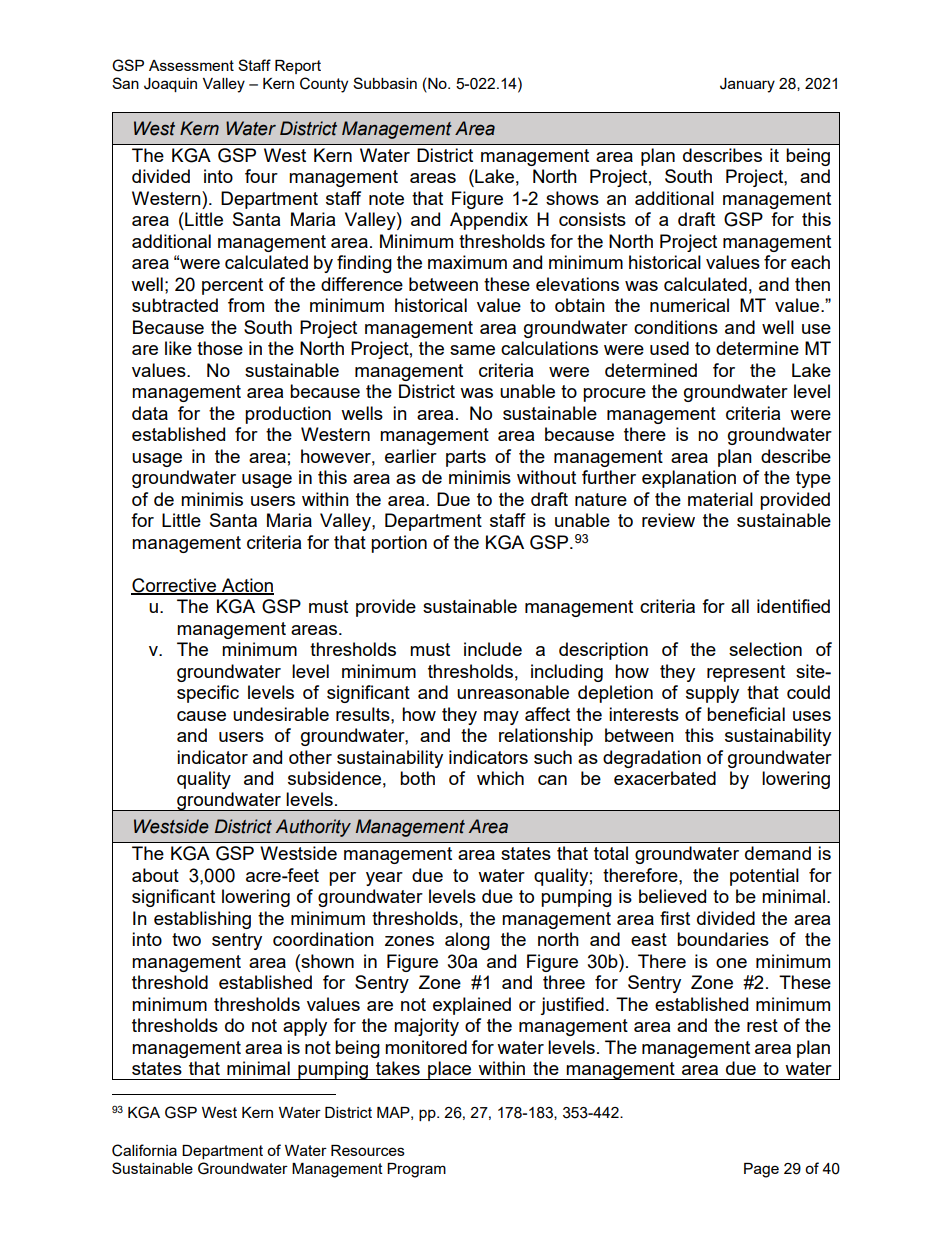 Image resolution: width=952 pixels, height=1233 pixels. Describe the element at coordinates (416, 1170) in the page. I see `Program` at that location.
